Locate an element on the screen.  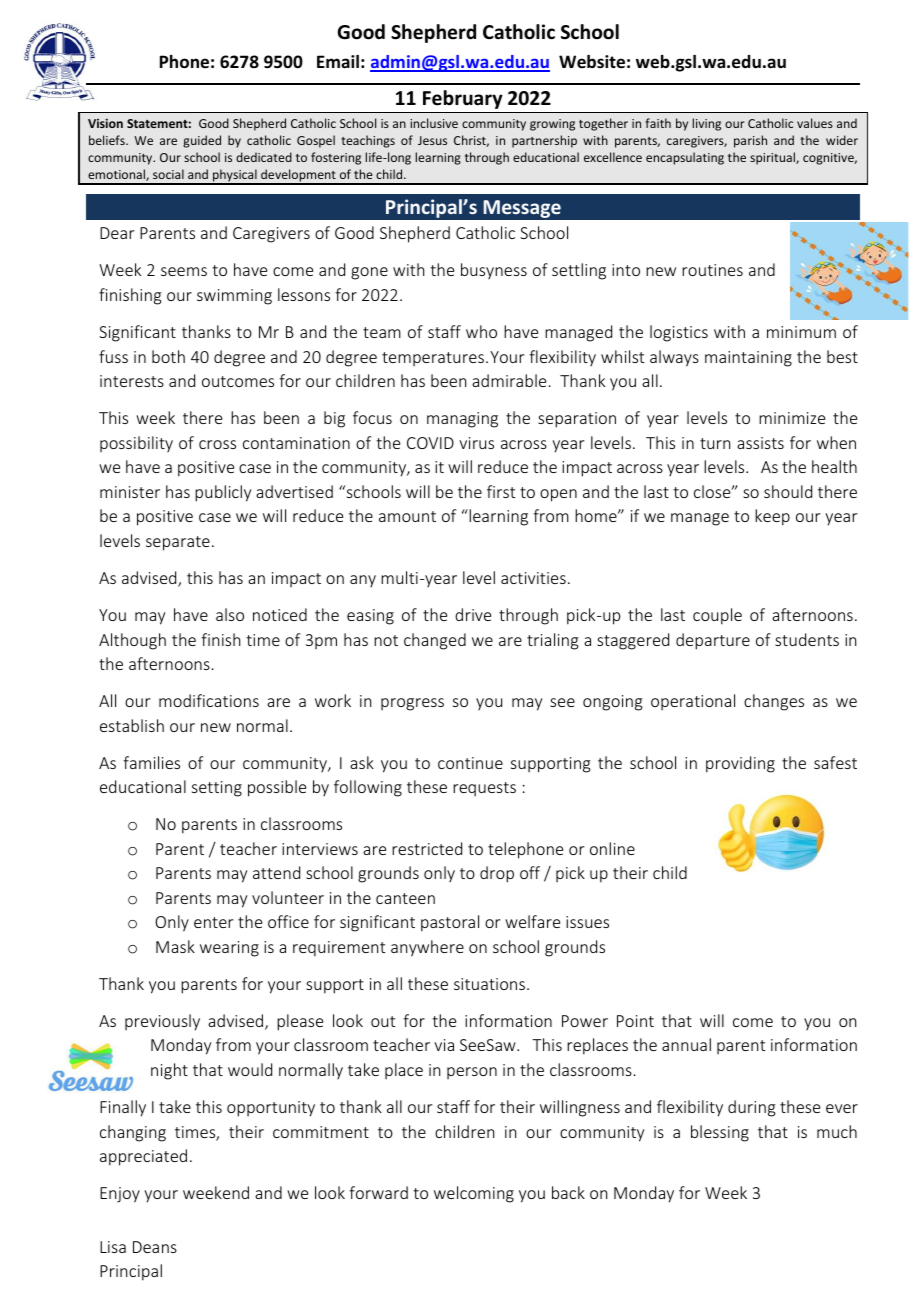
February is located at coordinates (463, 99).
